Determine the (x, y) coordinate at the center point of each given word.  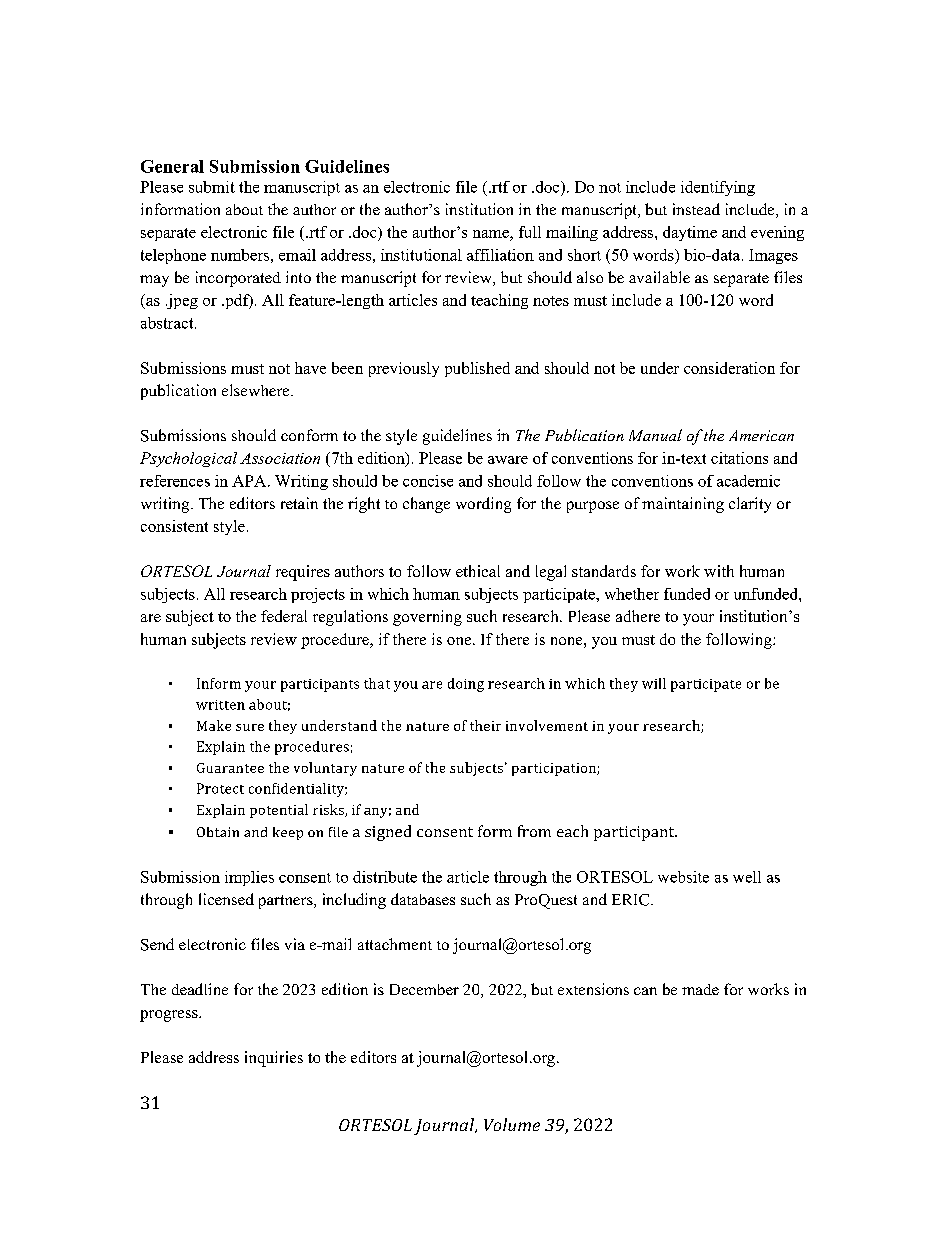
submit (212, 187)
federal (284, 616)
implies (249, 878)
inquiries (274, 1059)
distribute (385, 877)
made (700, 989)
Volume (512, 1124)
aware (508, 460)
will (654, 683)
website (683, 877)
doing (466, 685)
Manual (655, 435)
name (492, 235)
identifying (718, 188)
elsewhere (257, 390)
